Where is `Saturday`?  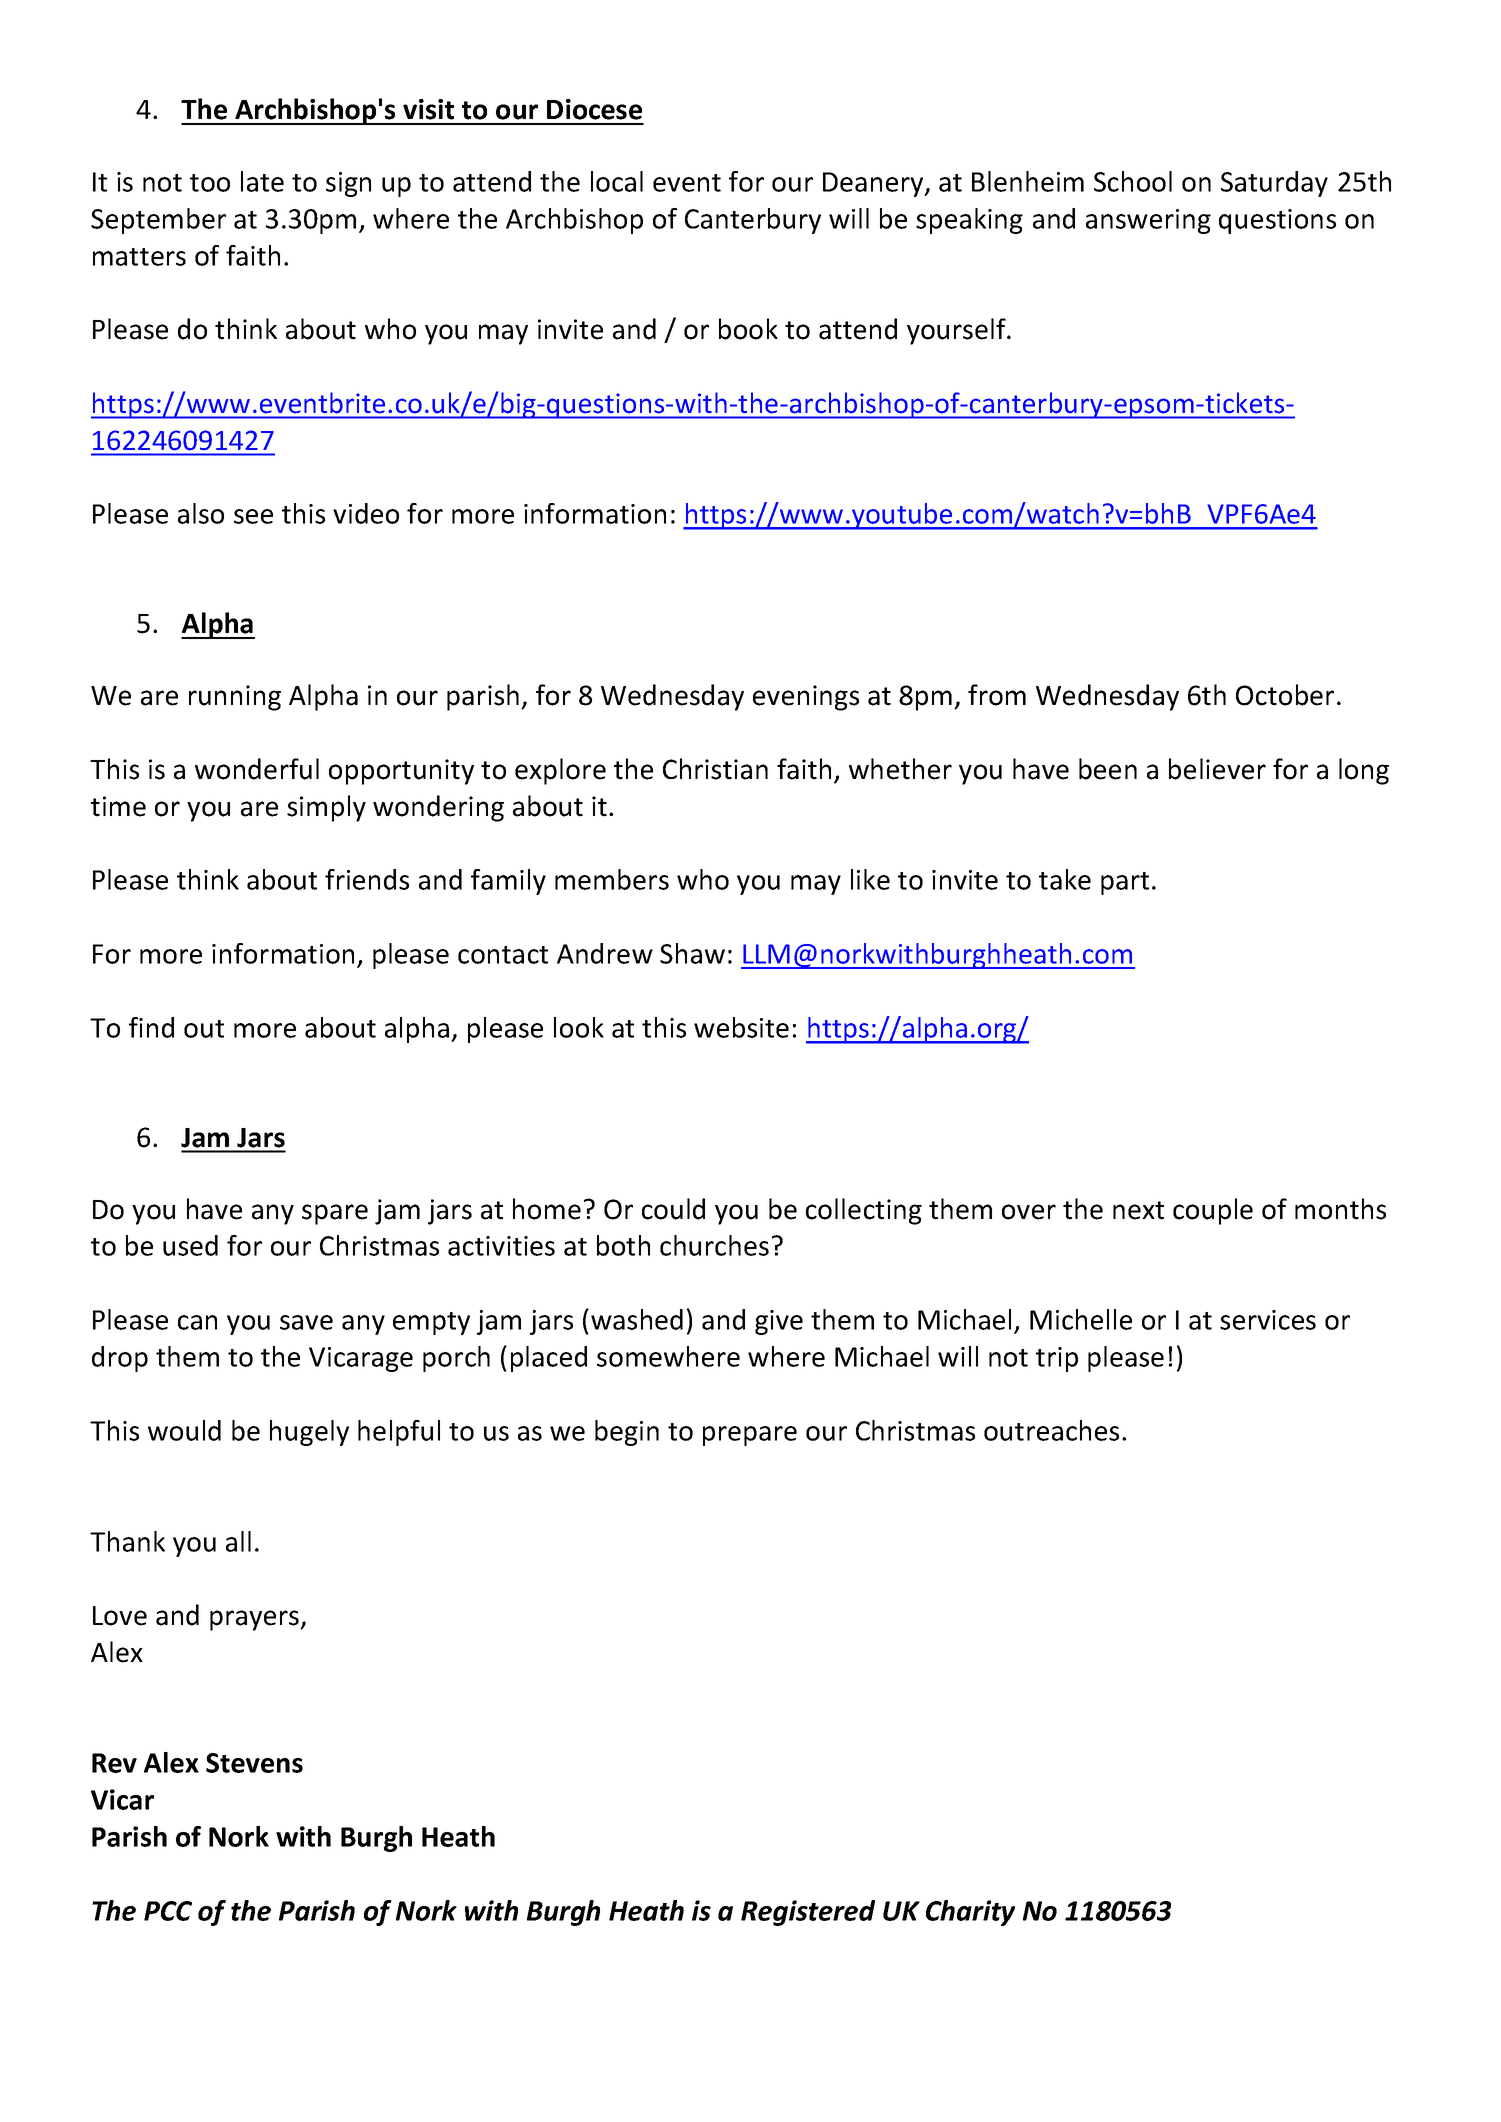
Saturday is located at coordinates (1274, 184).
